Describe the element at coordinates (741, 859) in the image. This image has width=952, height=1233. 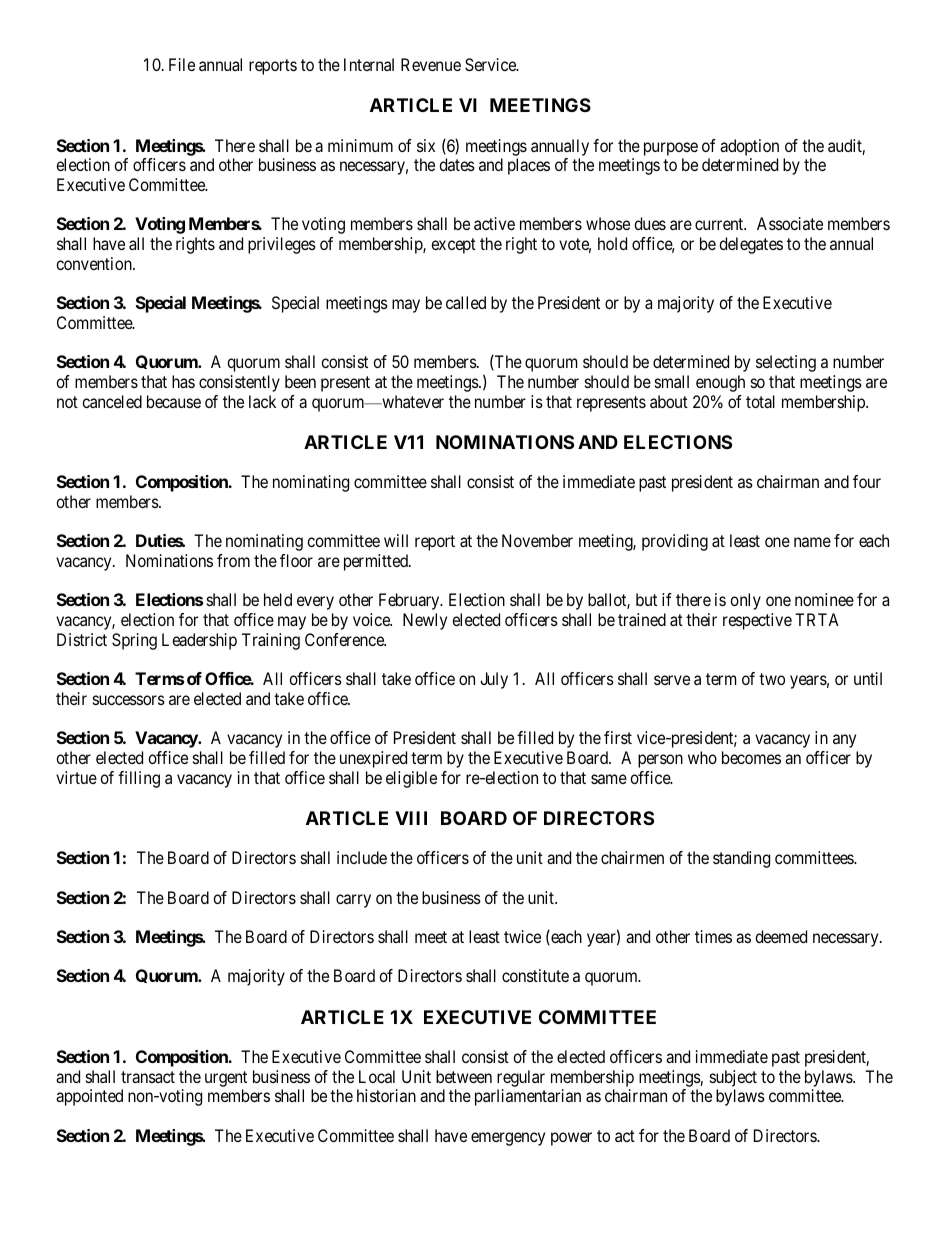
I see `standing` at that location.
